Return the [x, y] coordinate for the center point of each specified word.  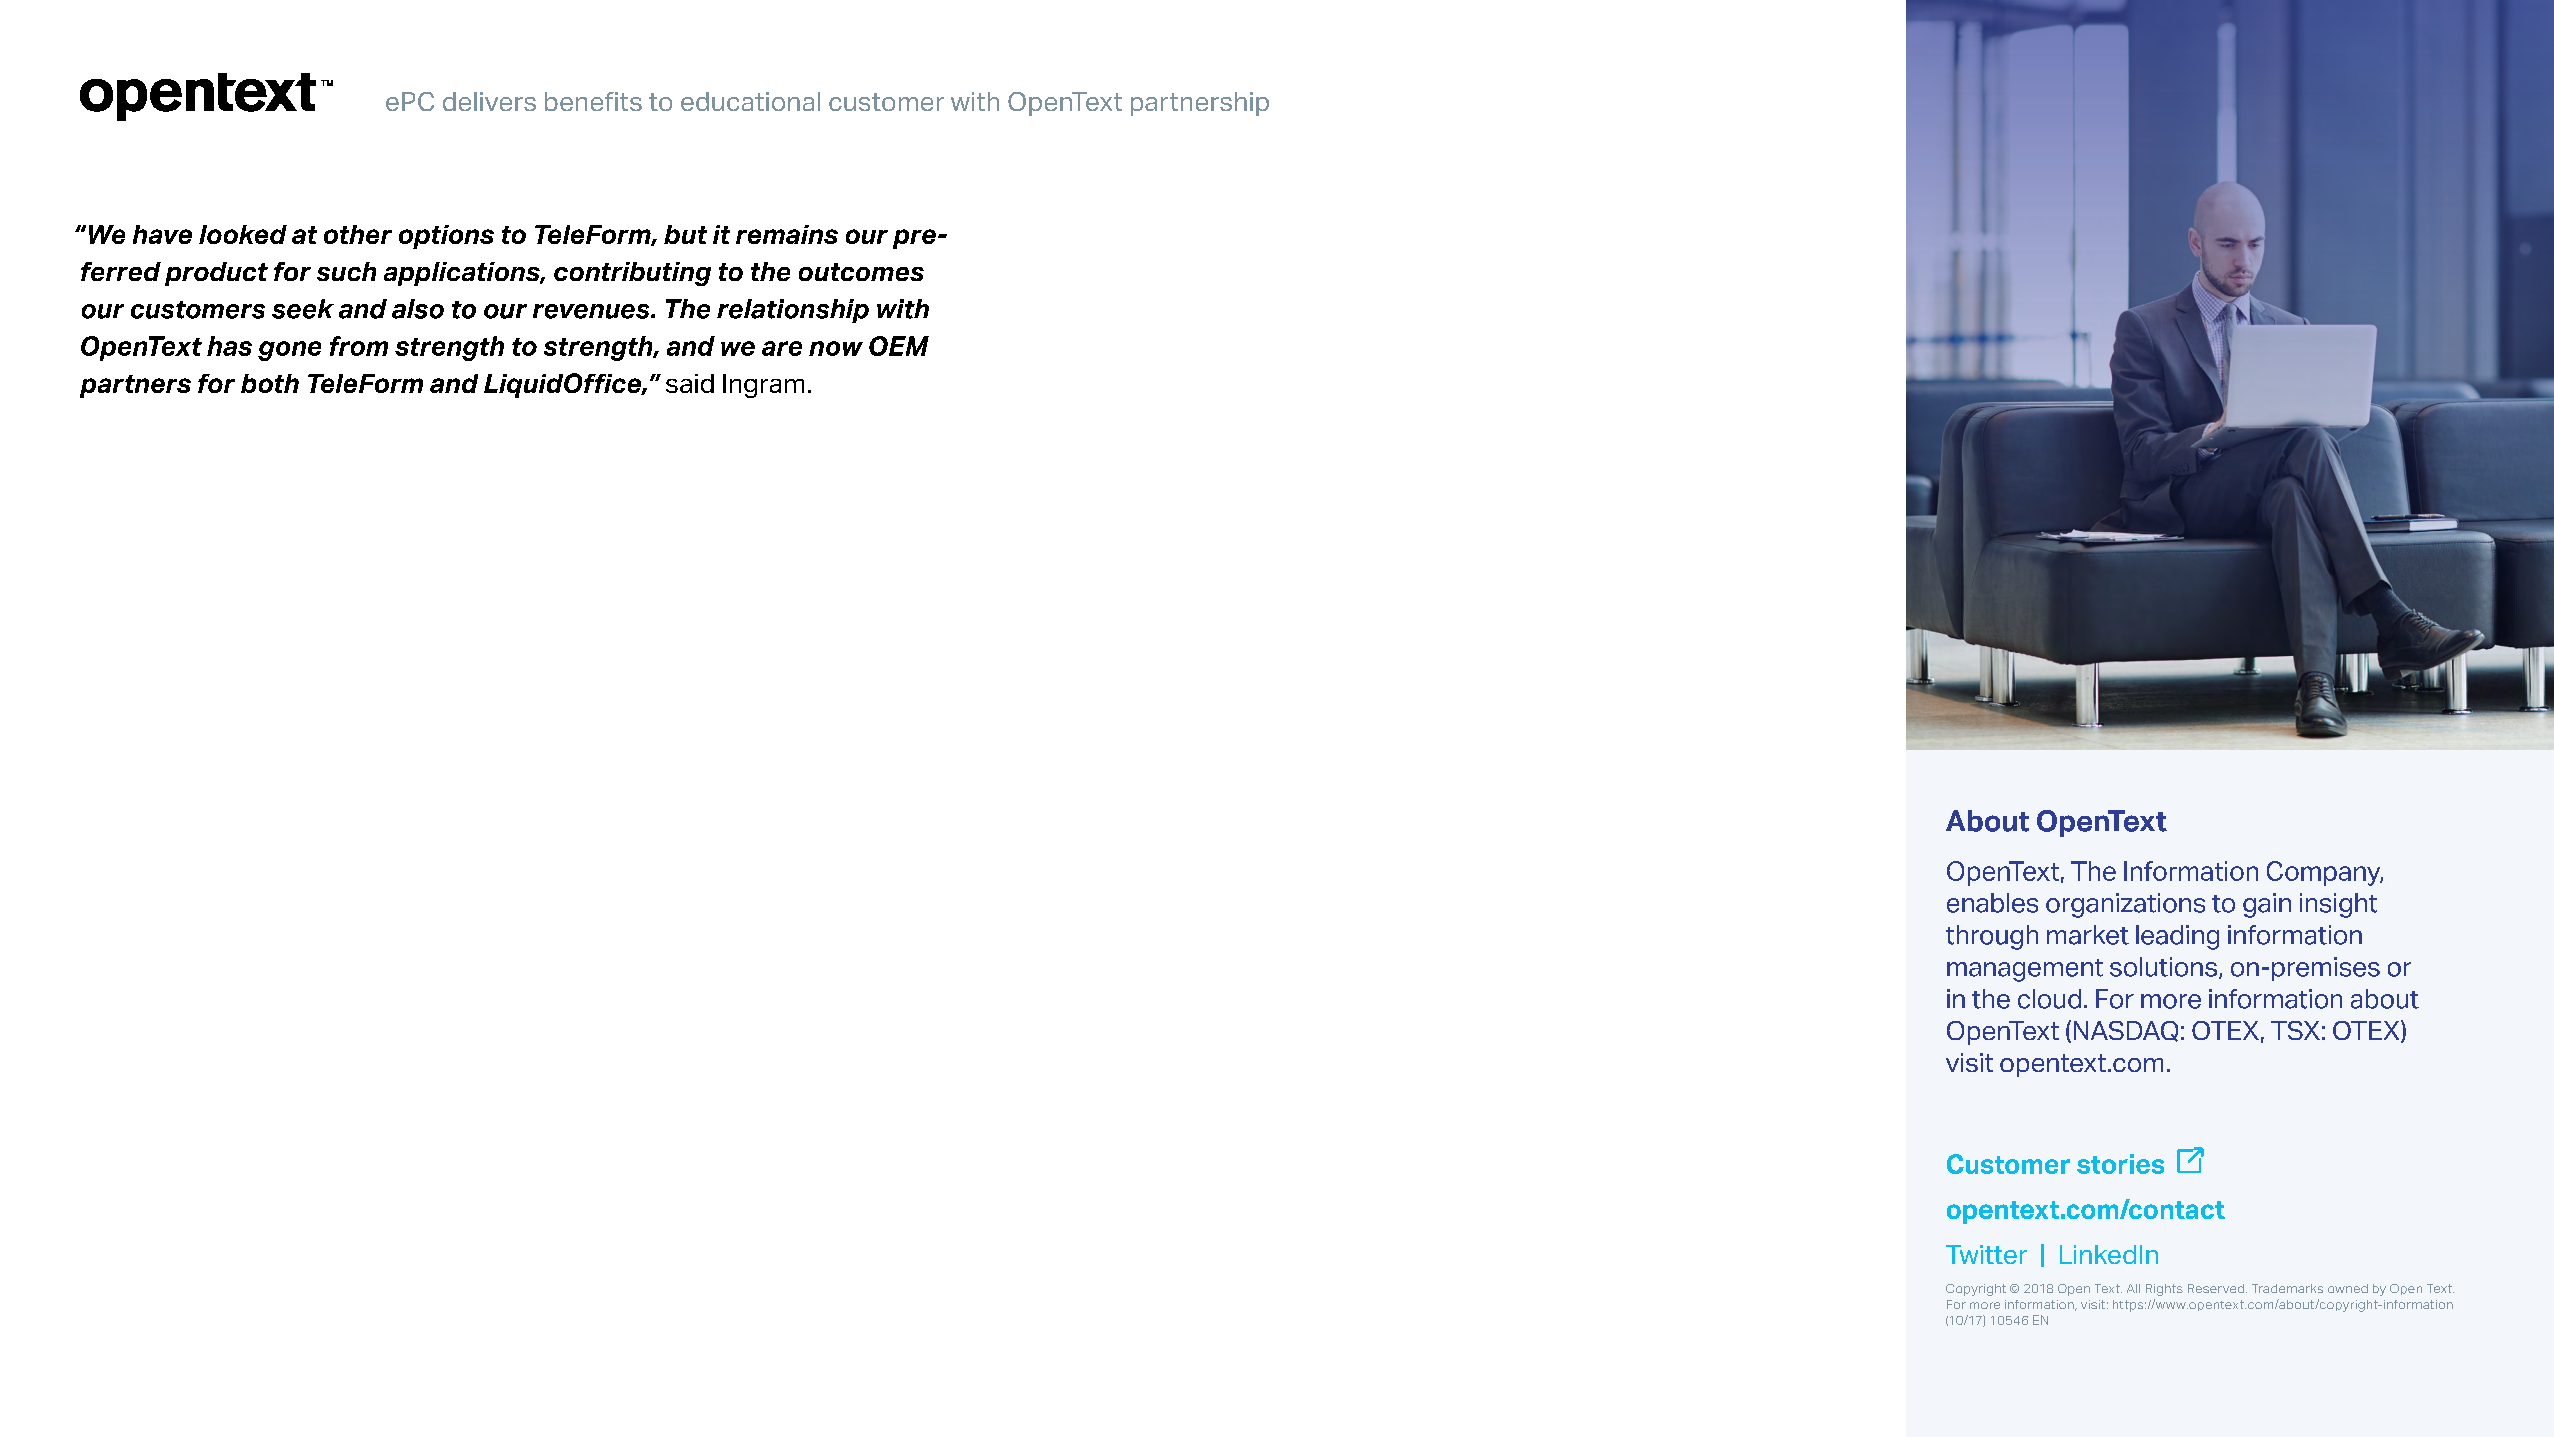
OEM [899, 346]
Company [2325, 873]
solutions [2163, 967]
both [270, 383]
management [2025, 970]
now [836, 348]
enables [1992, 903]
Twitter [1986, 1254]
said [690, 383]
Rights [2164, 1290]
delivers [489, 101]
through [1992, 937]
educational [750, 101]
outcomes [861, 272]
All [2133, 1288]
